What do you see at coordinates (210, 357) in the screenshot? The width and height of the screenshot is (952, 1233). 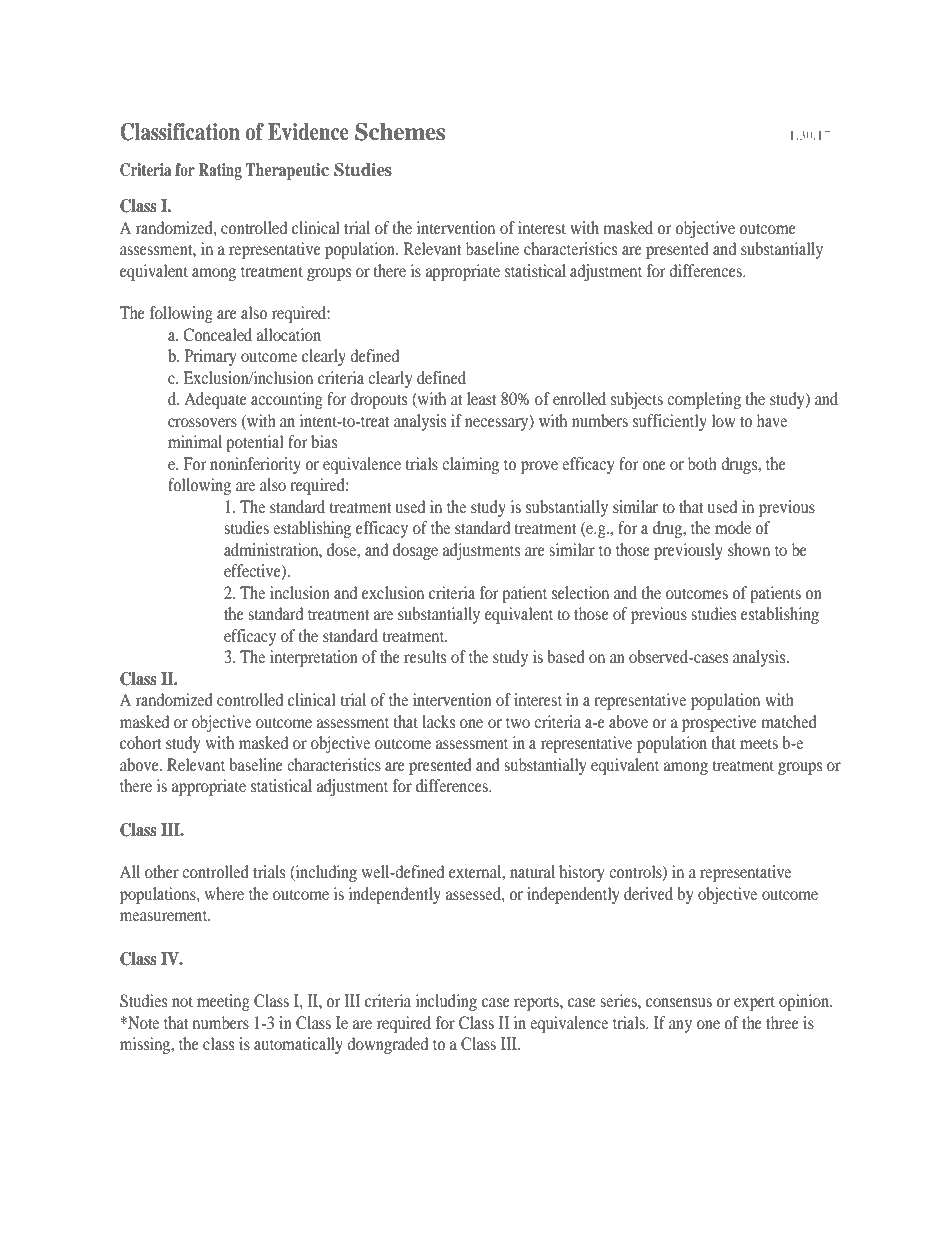 I see `Primary` at bounding box center [210, 357].
